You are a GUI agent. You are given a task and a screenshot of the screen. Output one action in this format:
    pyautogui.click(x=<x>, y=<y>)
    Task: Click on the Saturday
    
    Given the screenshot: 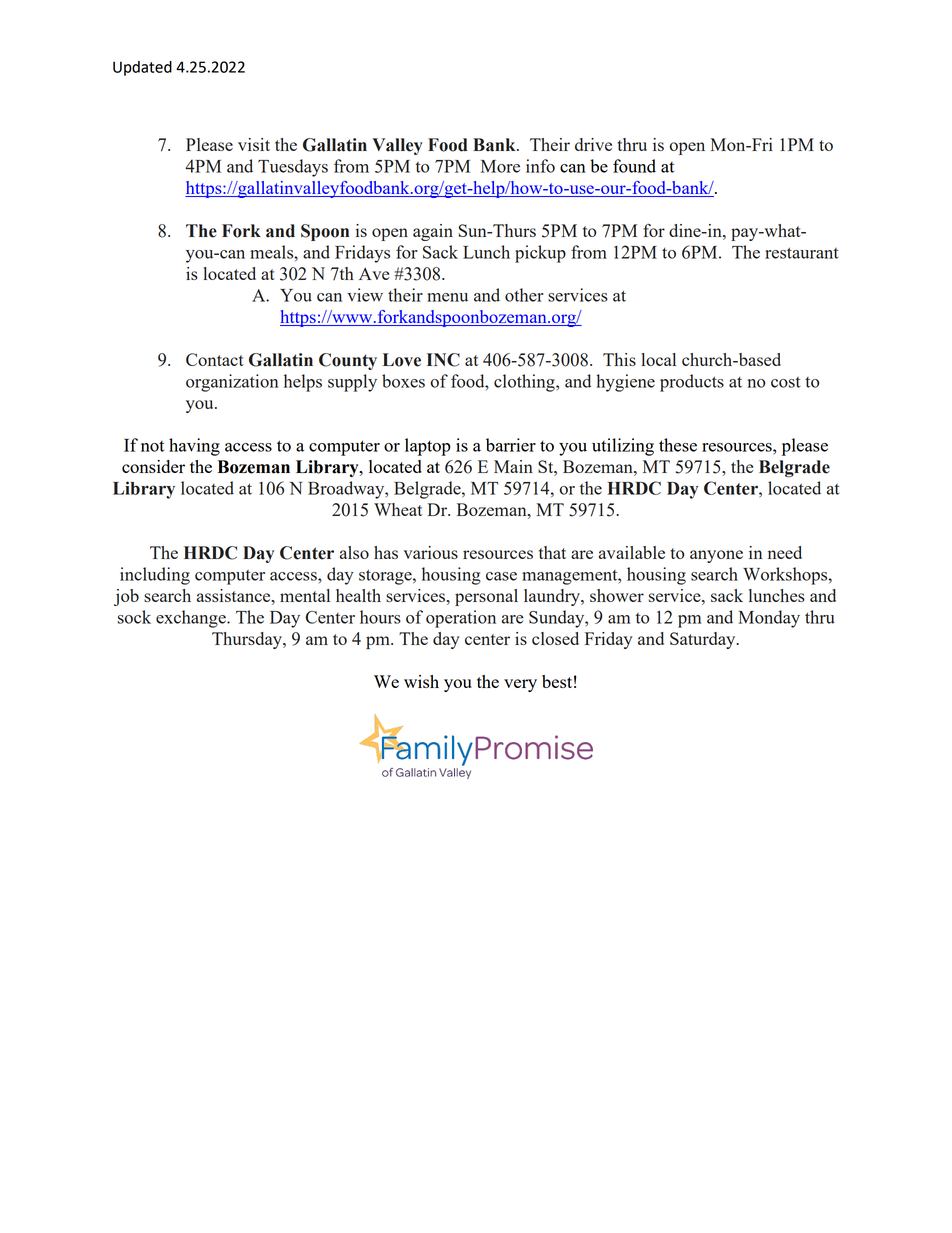 What is the action you would take?
    pyautogui.click(x=704, y=640)
